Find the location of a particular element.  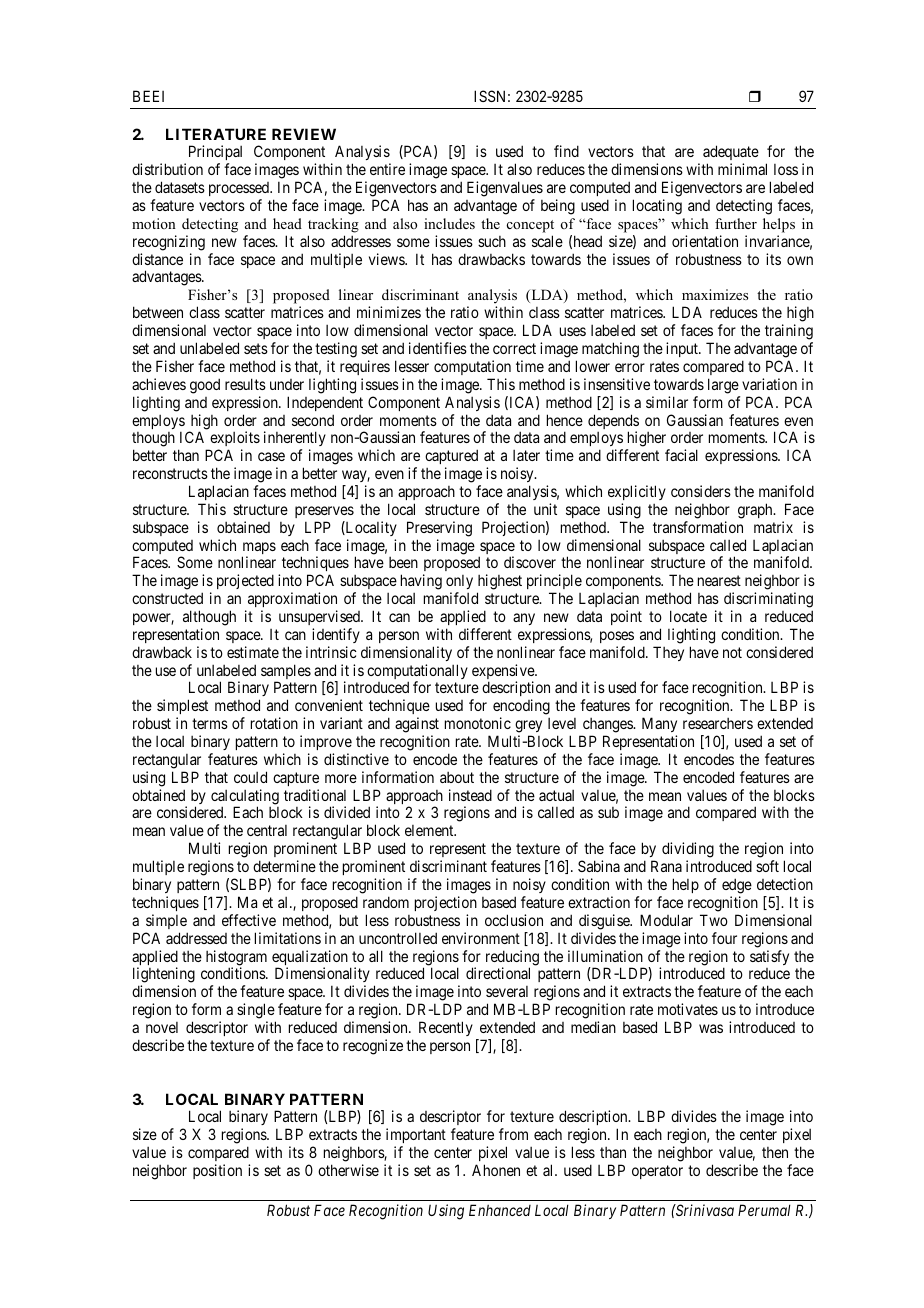

Perumal is located at coordinates (764, 1210).
